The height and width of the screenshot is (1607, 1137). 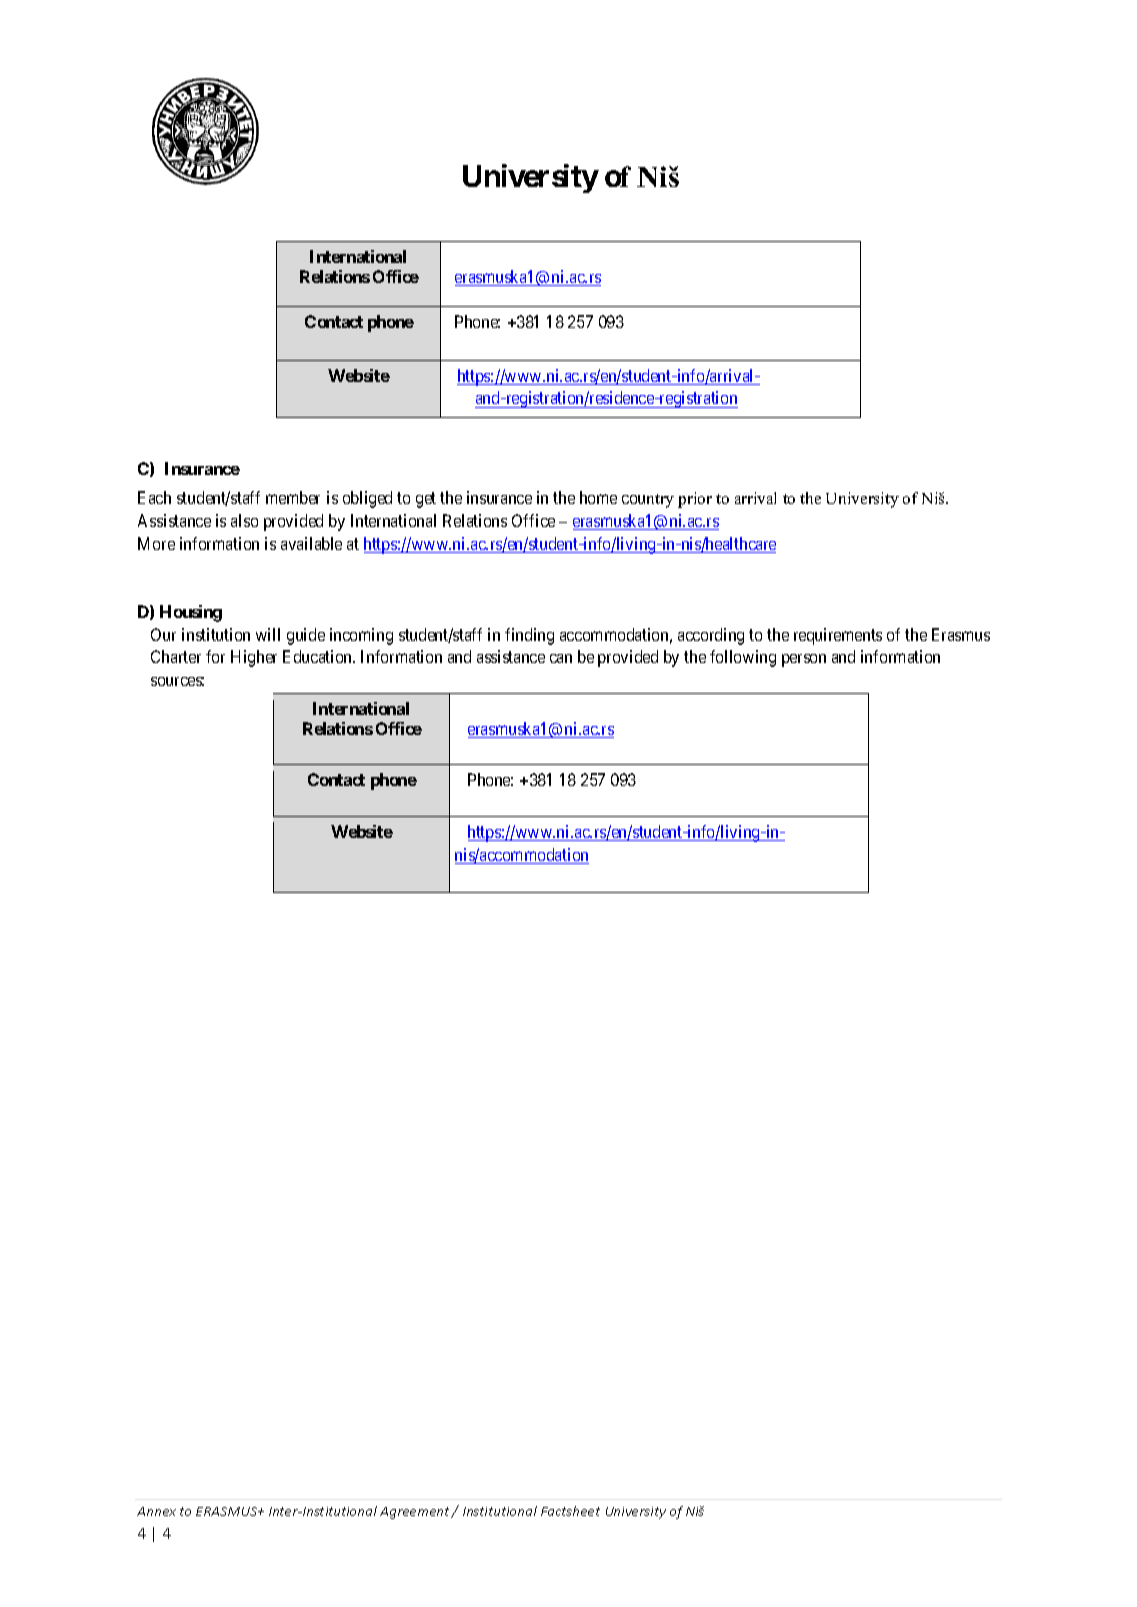 I want to click on according, so click(x=711, y=636).
